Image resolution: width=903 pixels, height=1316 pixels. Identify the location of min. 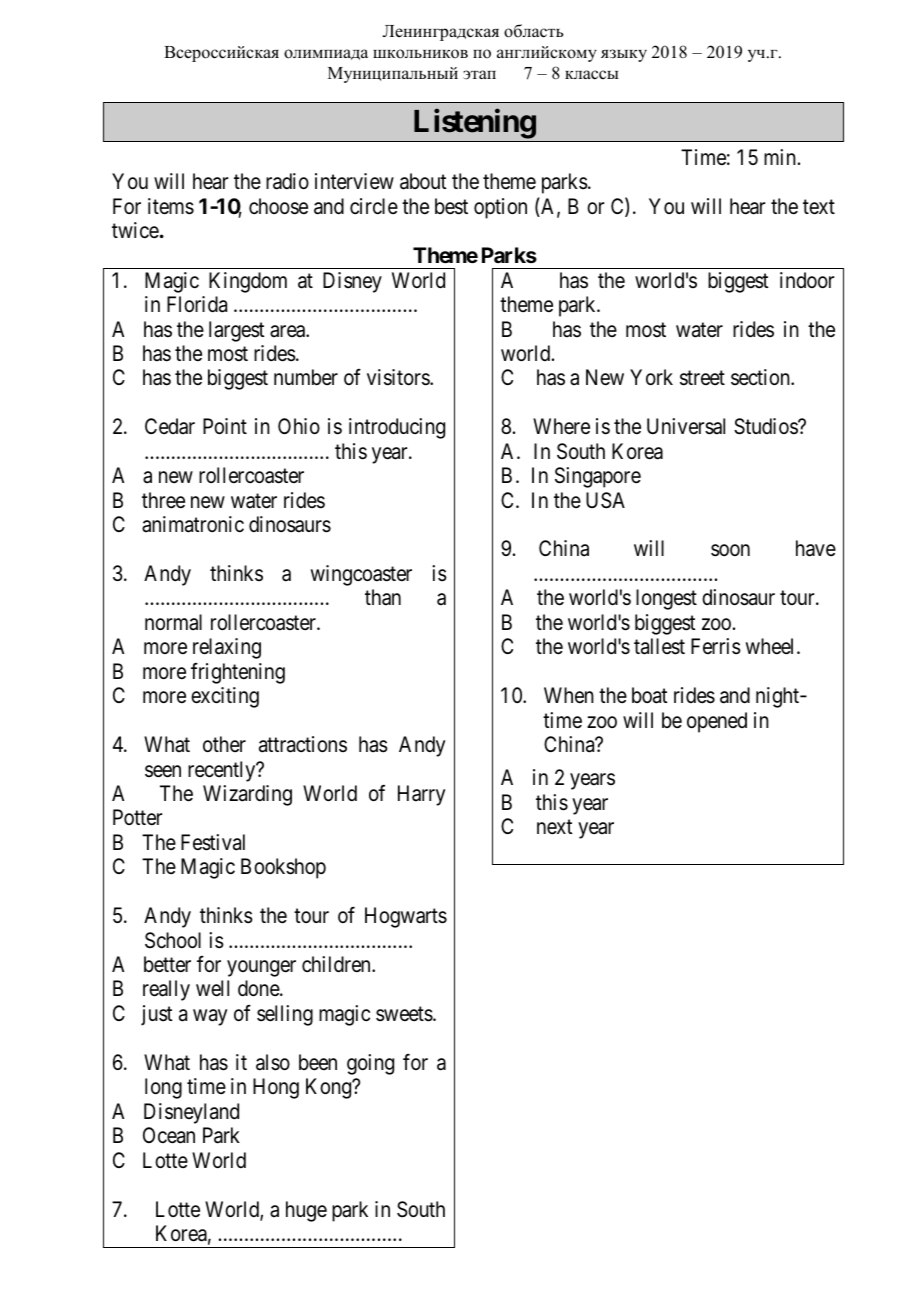
(780, 157).
